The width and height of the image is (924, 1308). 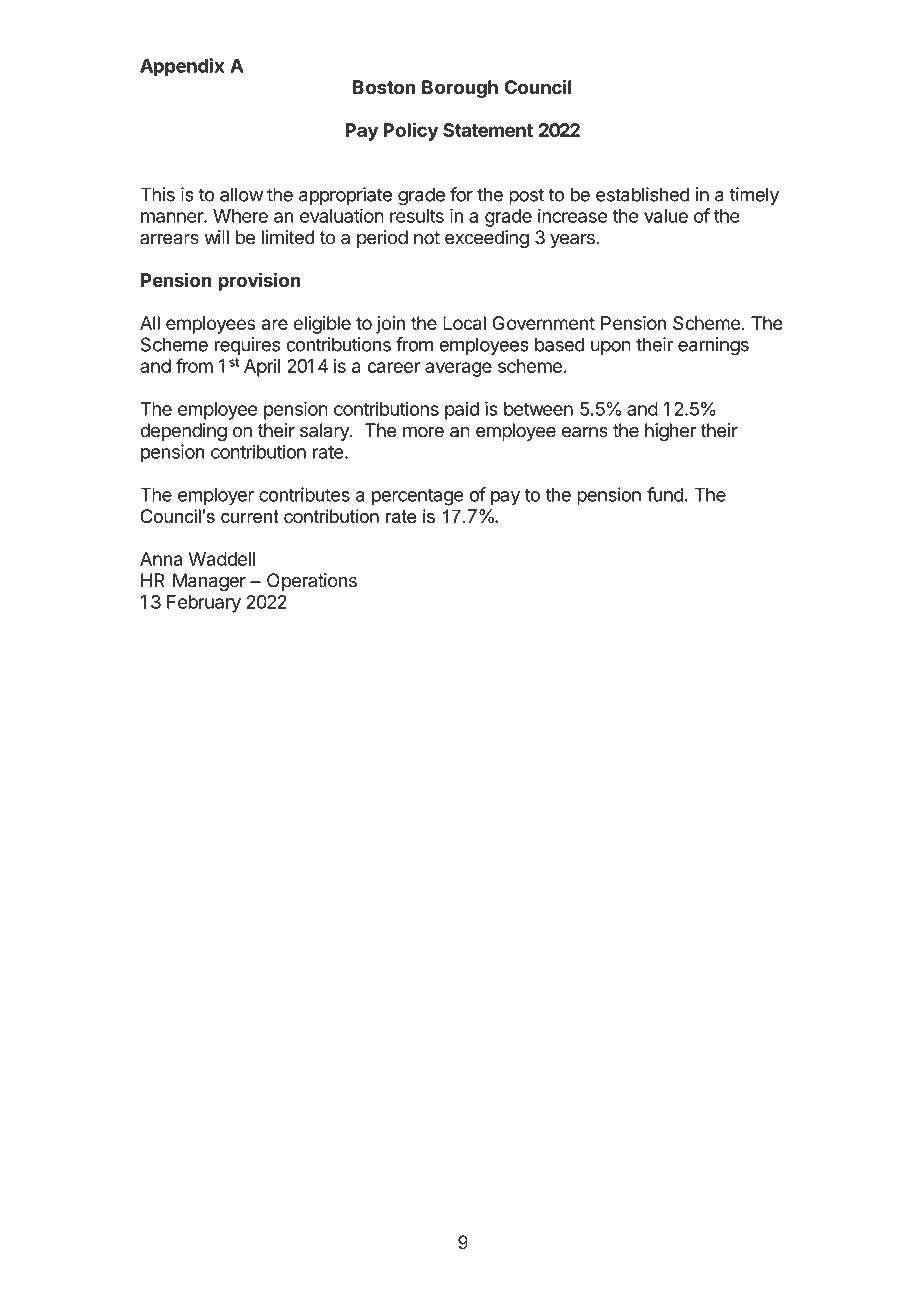 What do you see at coordinates (216, 496) in the image?
I see `employer` at bounding box center [216, 496].
